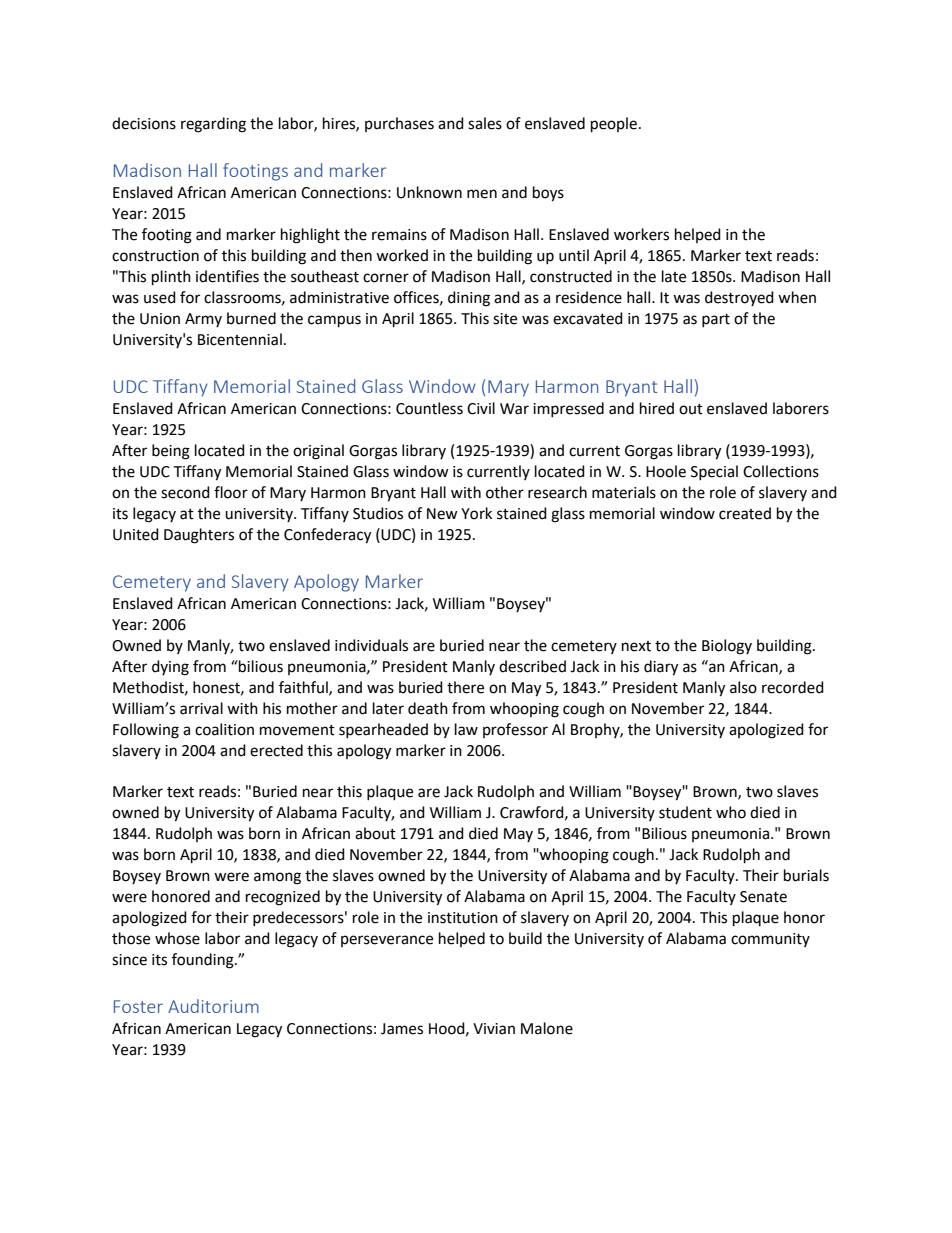  Describe the element at coordinates (476, 513) in the screenshot. I see `York` at that location.
